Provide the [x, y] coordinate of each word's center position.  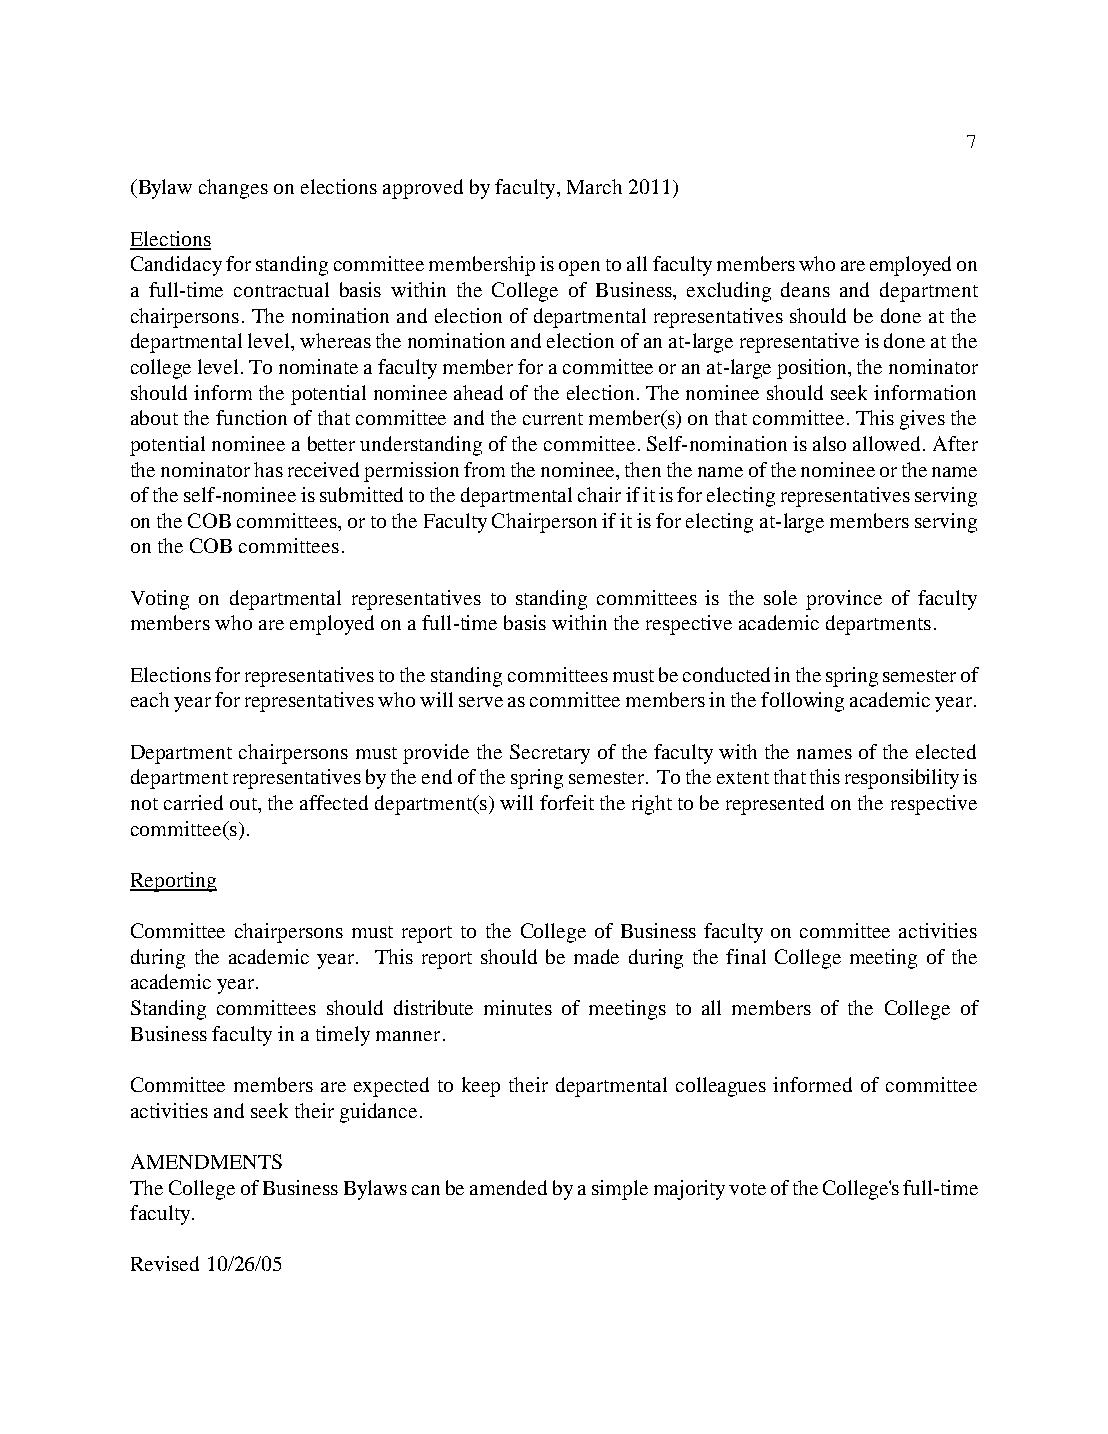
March [594, 186]
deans [805, 289]
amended [508, 1187]
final [746, 956]
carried [193, 802]
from [484, 469]
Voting [160, 600]
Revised [165, 1263]
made [596, 956]
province [844, 600]
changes [233, 189]
